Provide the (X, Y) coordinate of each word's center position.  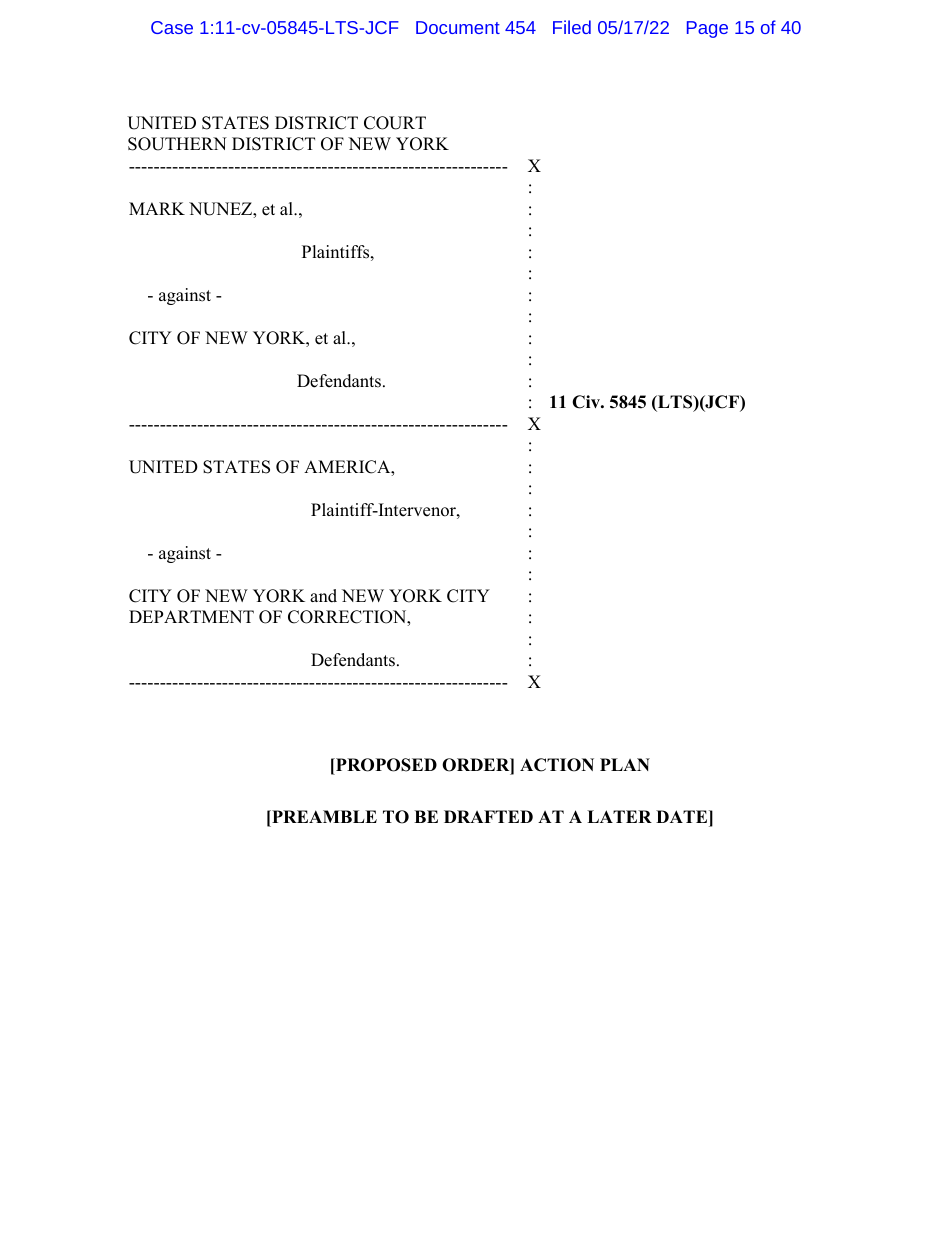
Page (707, 29)
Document (458, 27)
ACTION (557, 765)
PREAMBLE (323, 816)
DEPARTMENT (191, 616)
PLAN (625, 764)
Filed (572, 27)
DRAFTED (488, 816)
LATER (619, 816)
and (323, 596)
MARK (157, 208)
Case (172, 27)
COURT (395, 123)
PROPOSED (385, 765)
